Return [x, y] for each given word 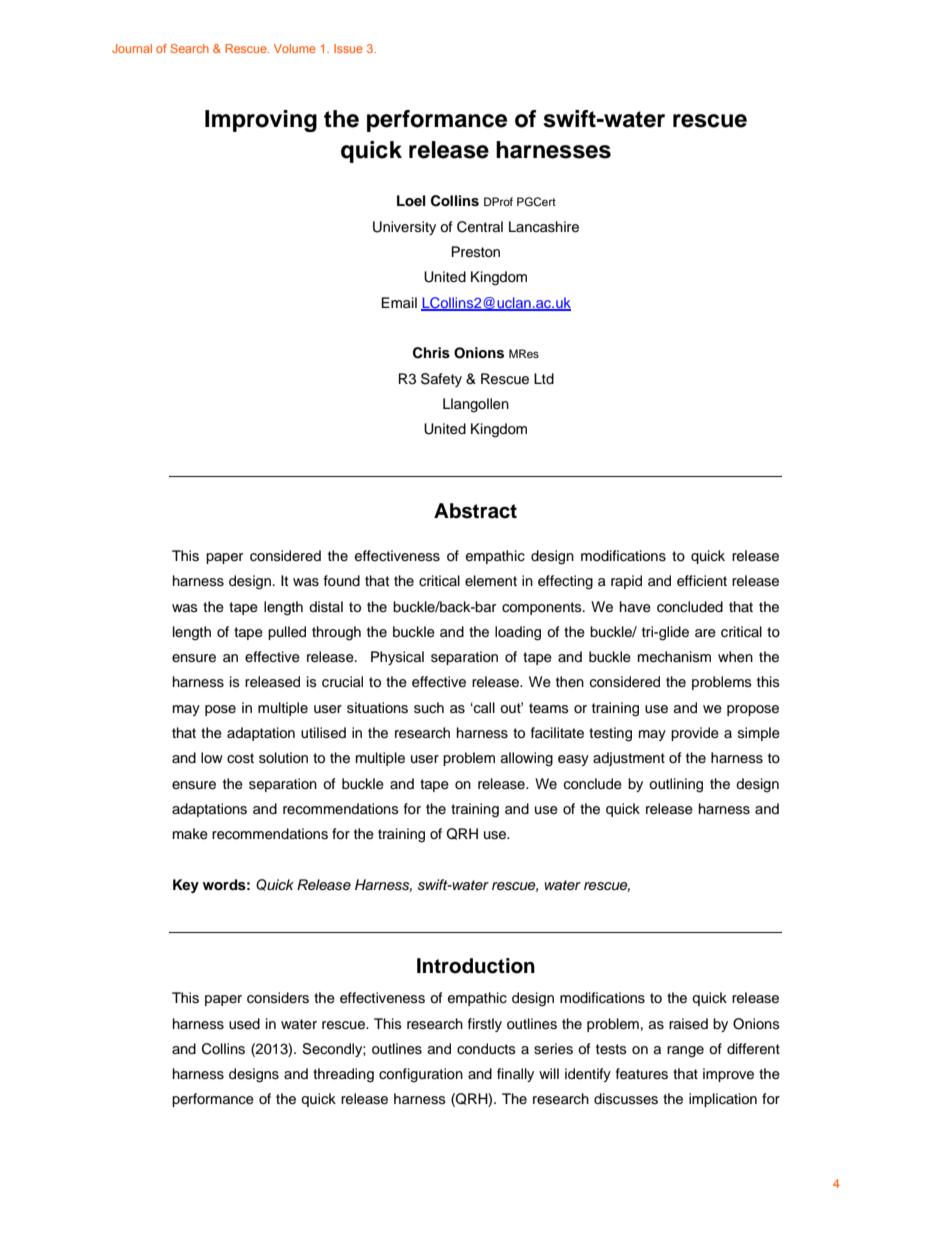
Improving [261, 121]
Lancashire [544, 227]
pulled [287, 633]
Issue [348, 48]
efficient [702, 581]
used [244, 1024]
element [491, 581]
